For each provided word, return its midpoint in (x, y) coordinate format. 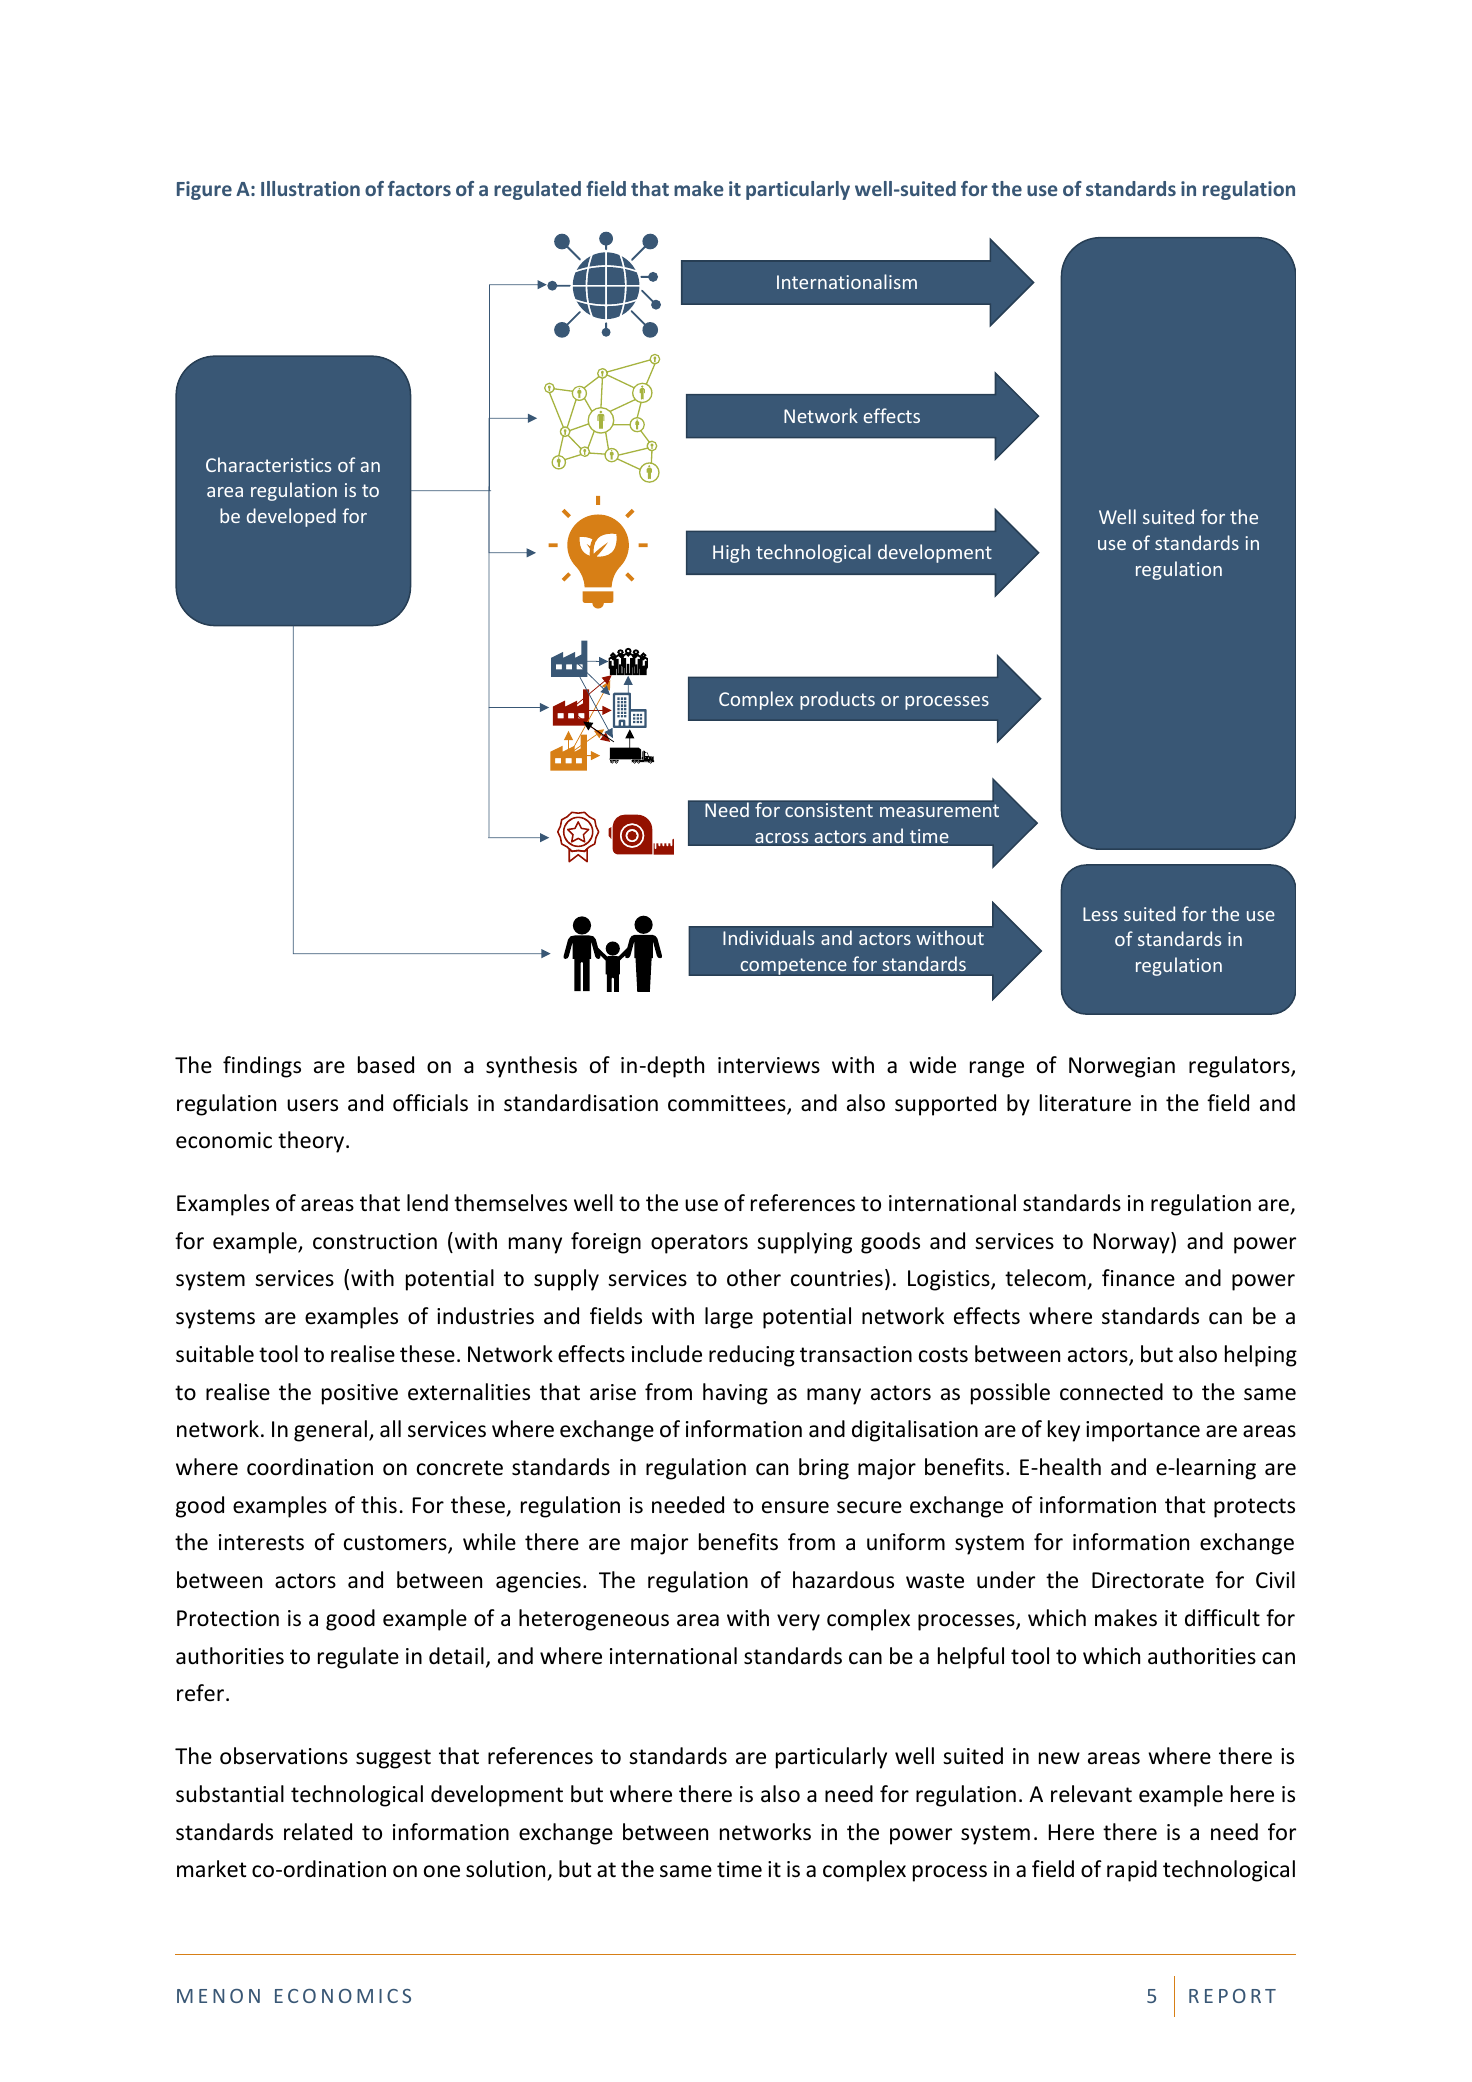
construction (375, 1241)
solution (505, 1869)
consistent (829, 810)
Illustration (310, 188)
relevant (1091, 1794)
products (837, 700)
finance (1138, 1278)
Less (1100, 914)
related (318, 1832)
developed (291, 517)
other (754, 1278)
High (731, 553)
